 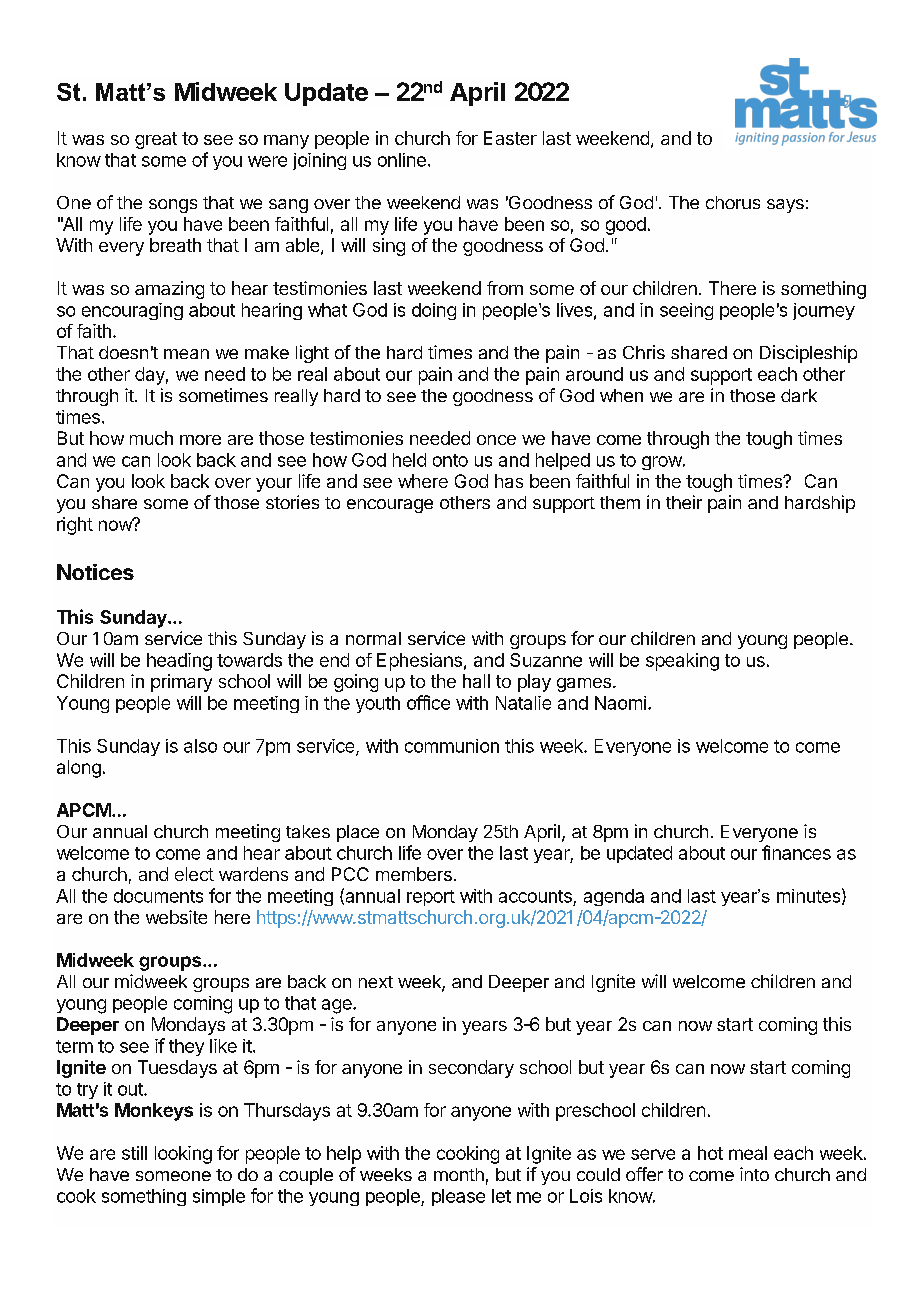 What do you see at coordinates (176, 917) in the screenshot?
I see `website` at bounding box center [176, 917].
